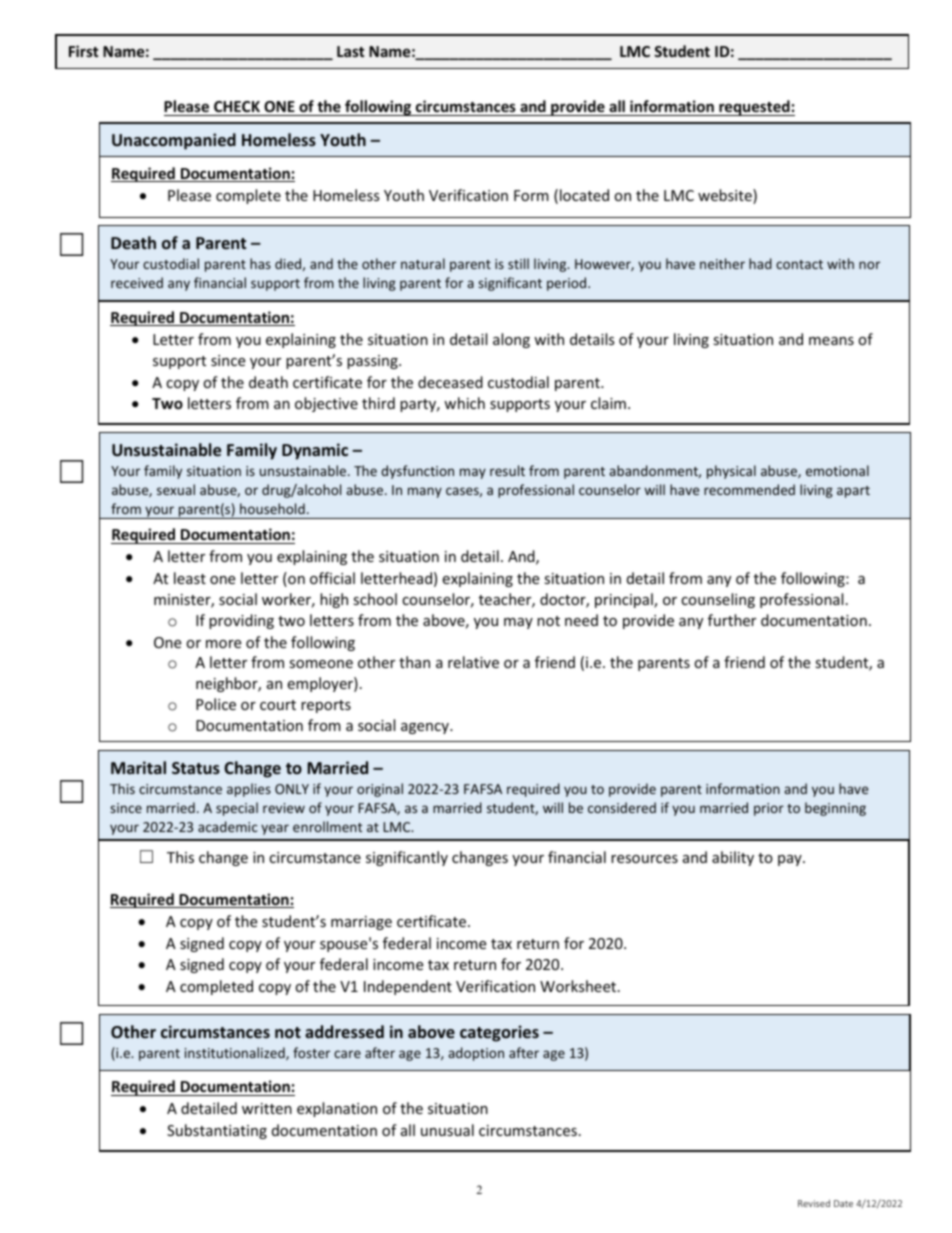 The height and width of the image is (1233, 952). Describe the element at coordinates (223, 644) in the image. I see `more` at that location.
